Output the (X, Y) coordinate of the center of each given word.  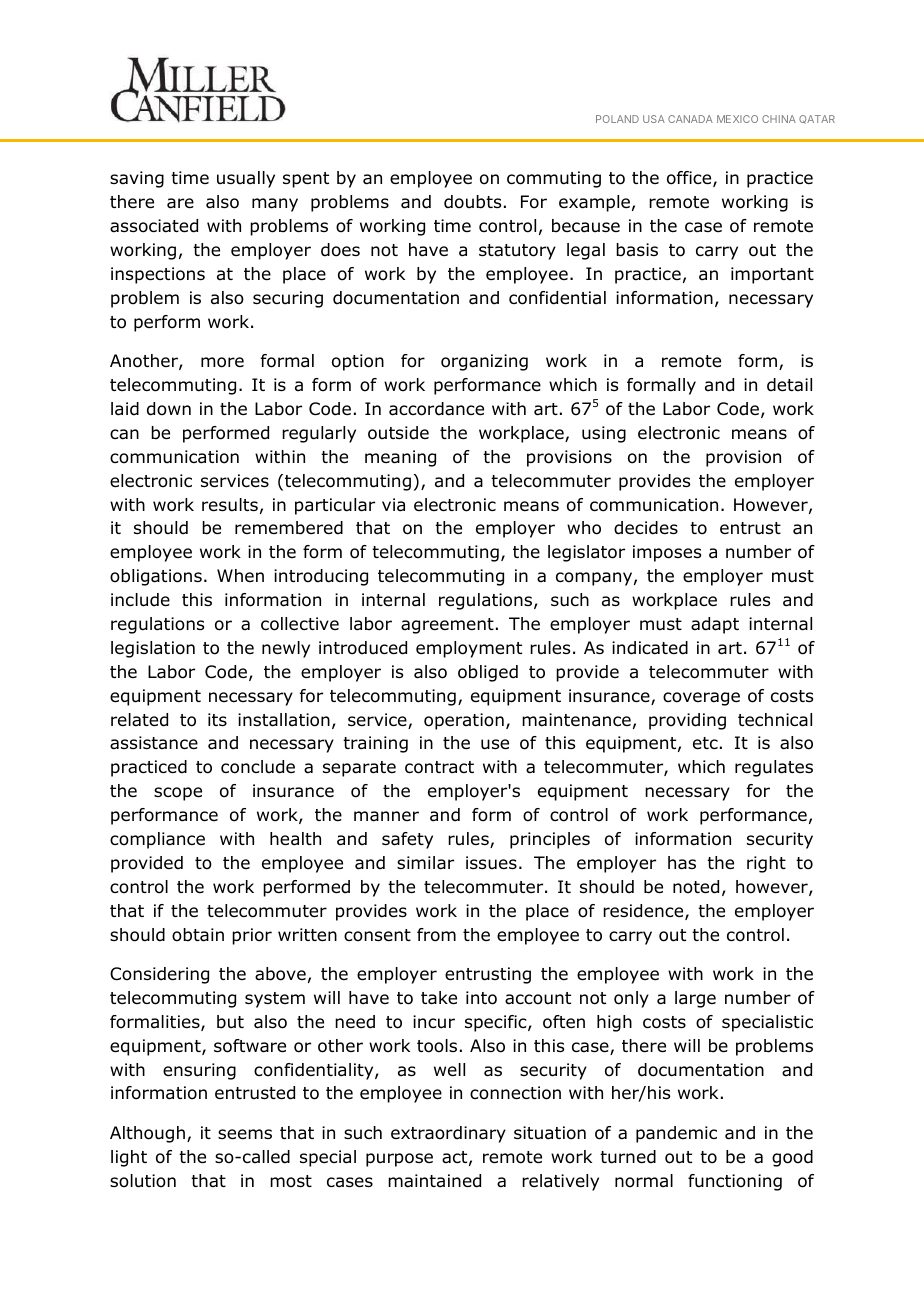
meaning (400, 458)
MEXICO (737, 119)
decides (646, 528)
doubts (472, 202)
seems (245, 1134)
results (230, 505)
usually (246, 179)
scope (178, 794)
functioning (735, 1182)
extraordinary (448, 1134)
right (766, 864)
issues (491, 863)
